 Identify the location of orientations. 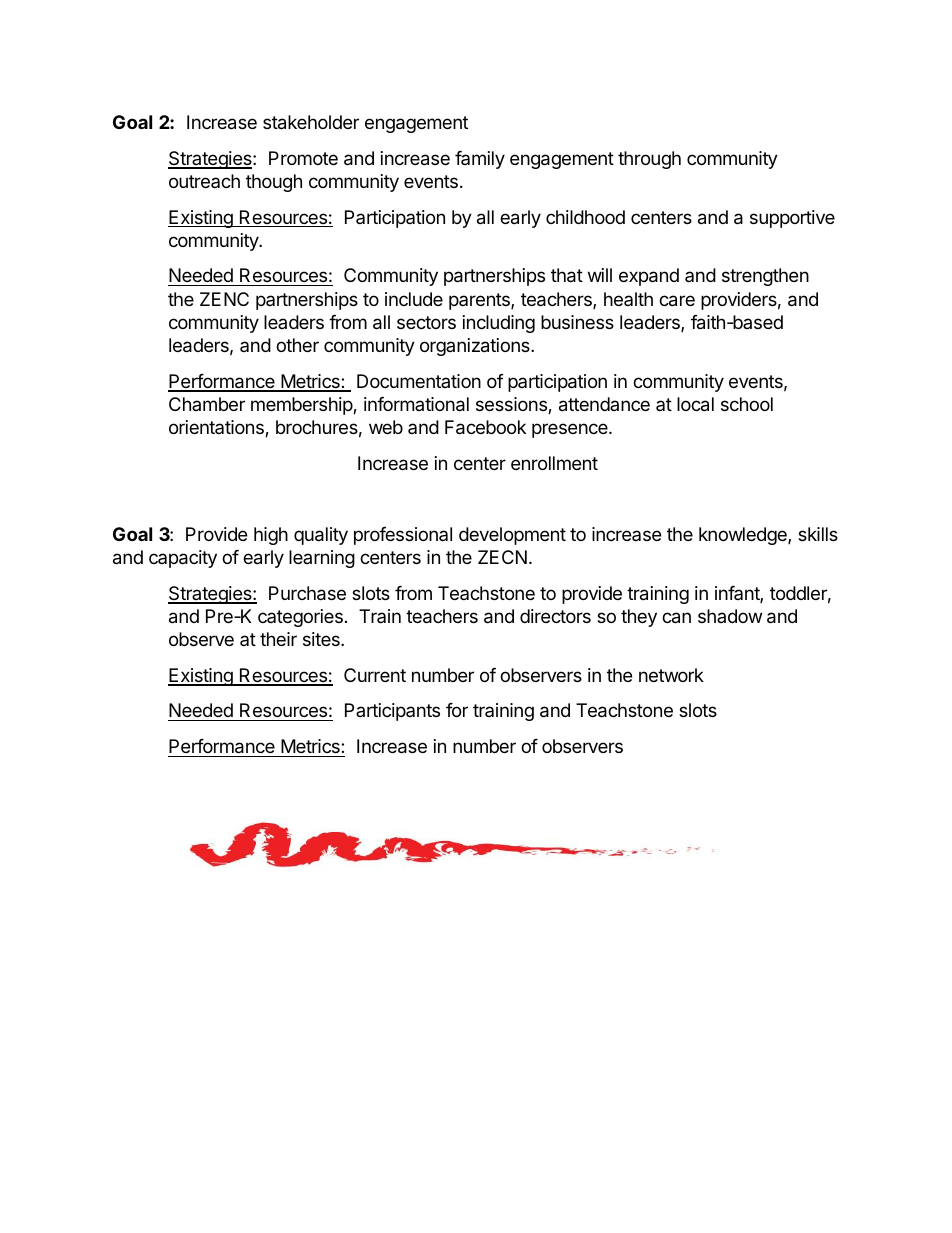
(217, 428).
